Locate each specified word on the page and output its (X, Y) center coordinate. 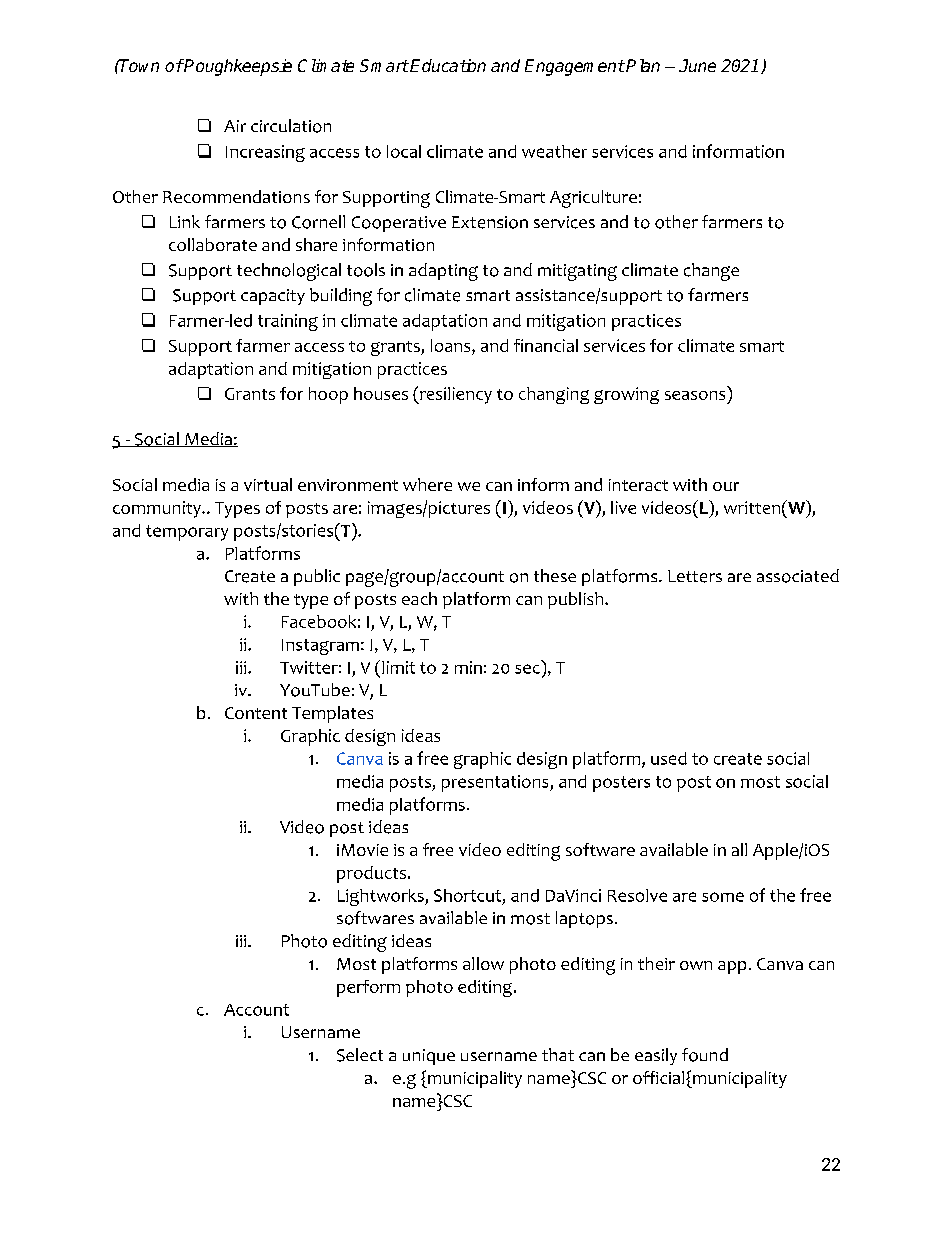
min (468, 667)
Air (235, 126)
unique (429, 1057)
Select (360, 1055)
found (705, 1055)
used (669, 758)
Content (256, 713)
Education (448, 65)
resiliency (455, 395)
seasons (695, 395)
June (697, 65)
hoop (328, 395)
